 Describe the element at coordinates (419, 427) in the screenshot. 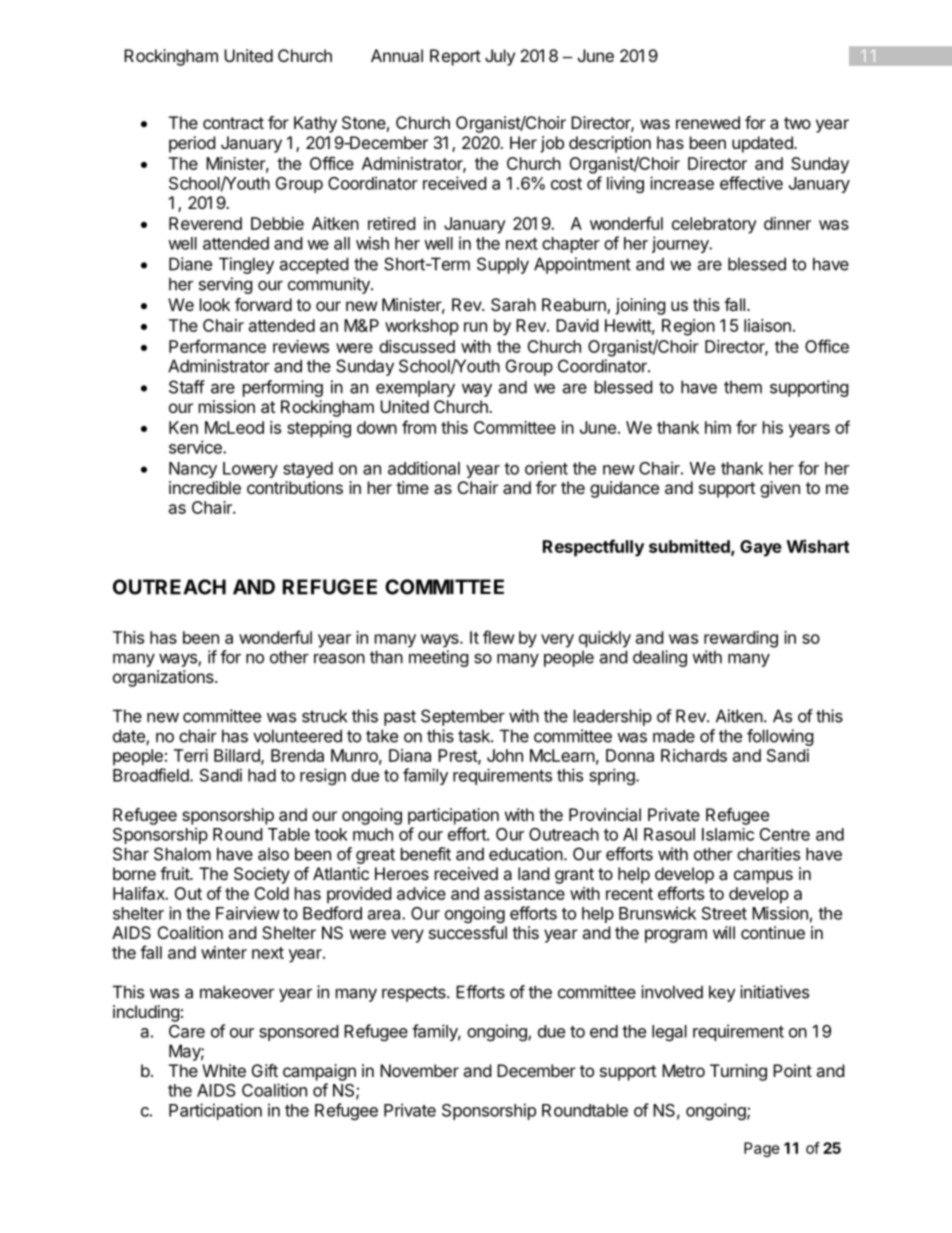

I see `from` at that location.
